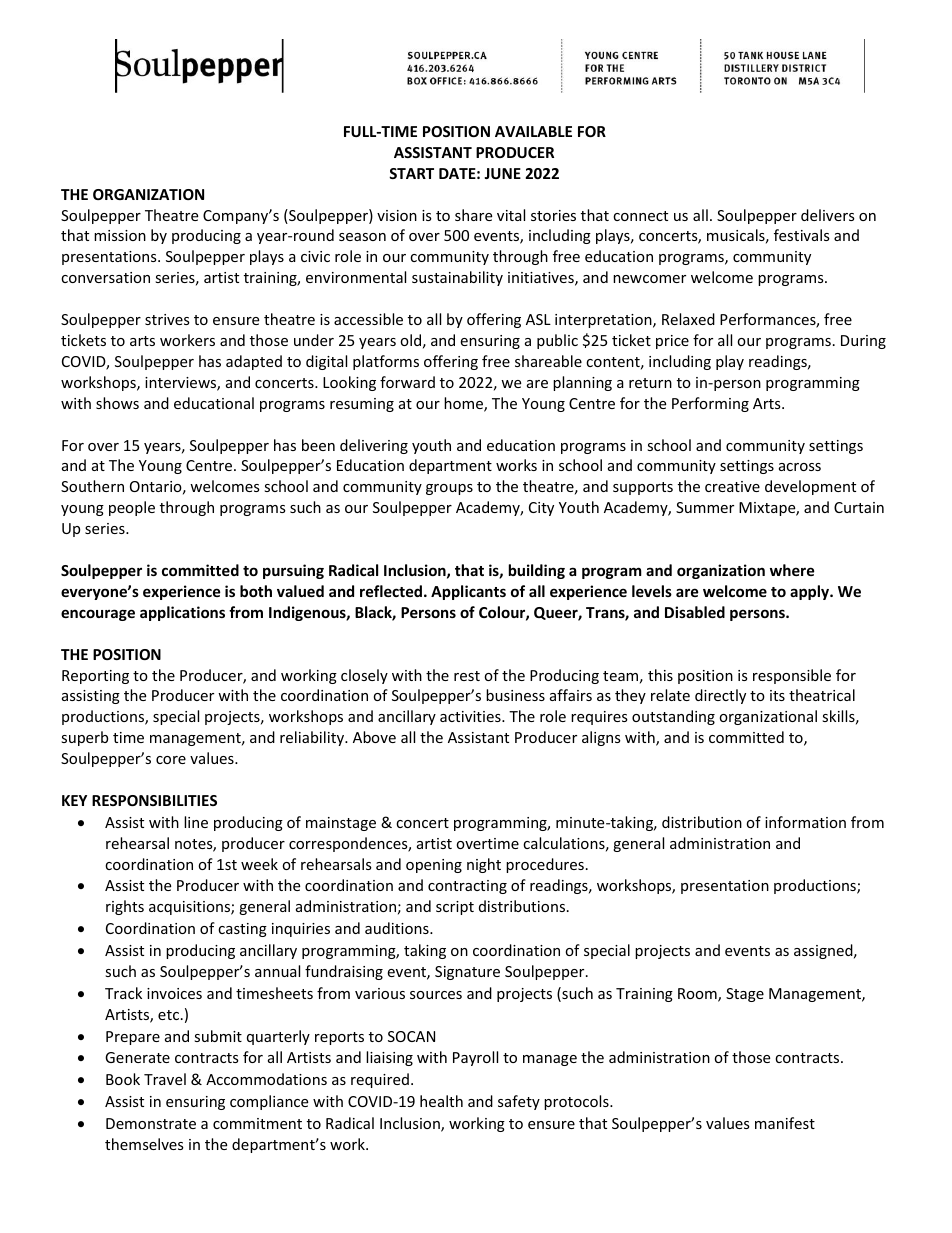 Image resolution: width=952 pixels, height=1233 pixels. I want to click on groups, so click(449, 489).
